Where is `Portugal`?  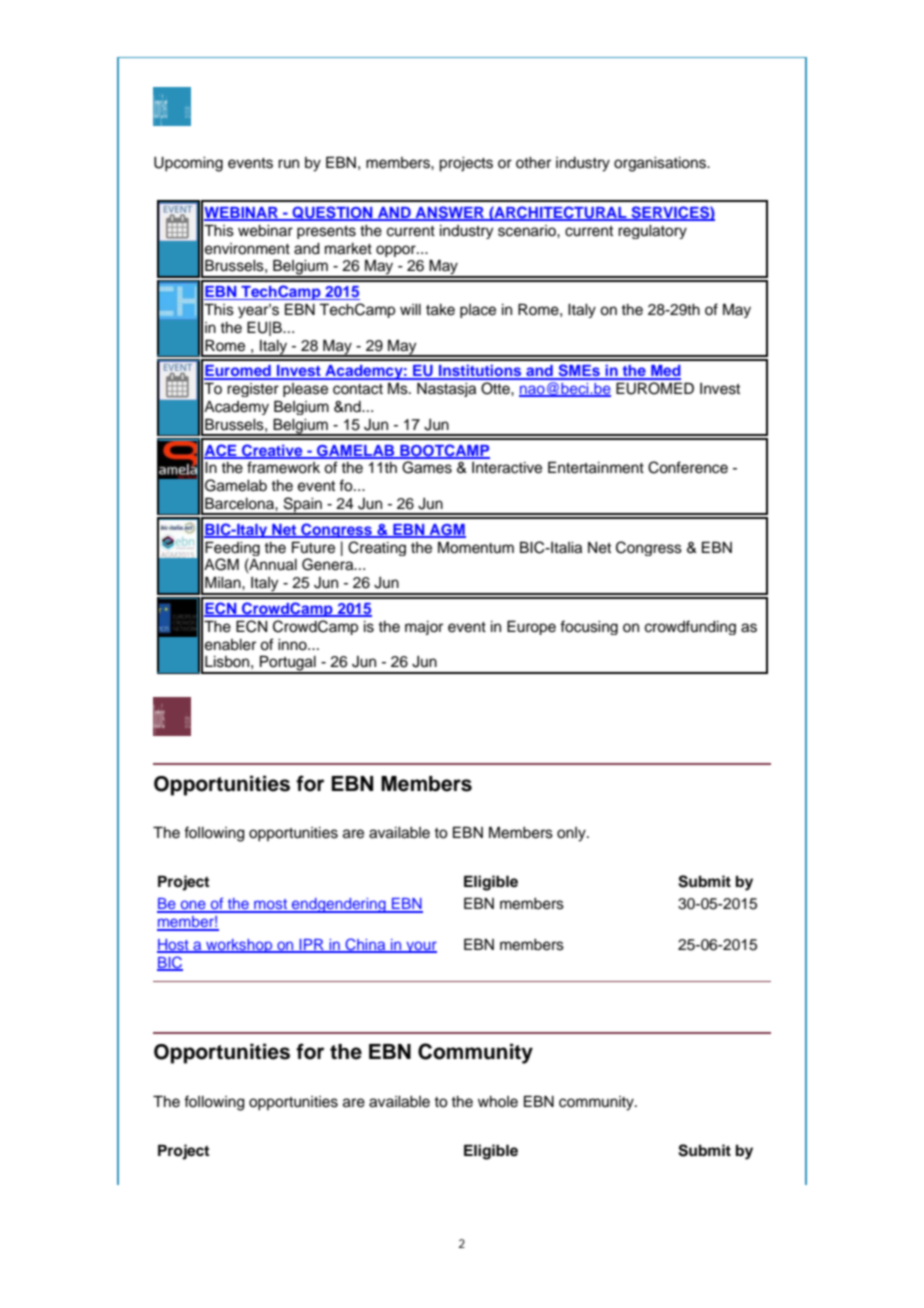 Portugal is located at coordinates (288, 664).
